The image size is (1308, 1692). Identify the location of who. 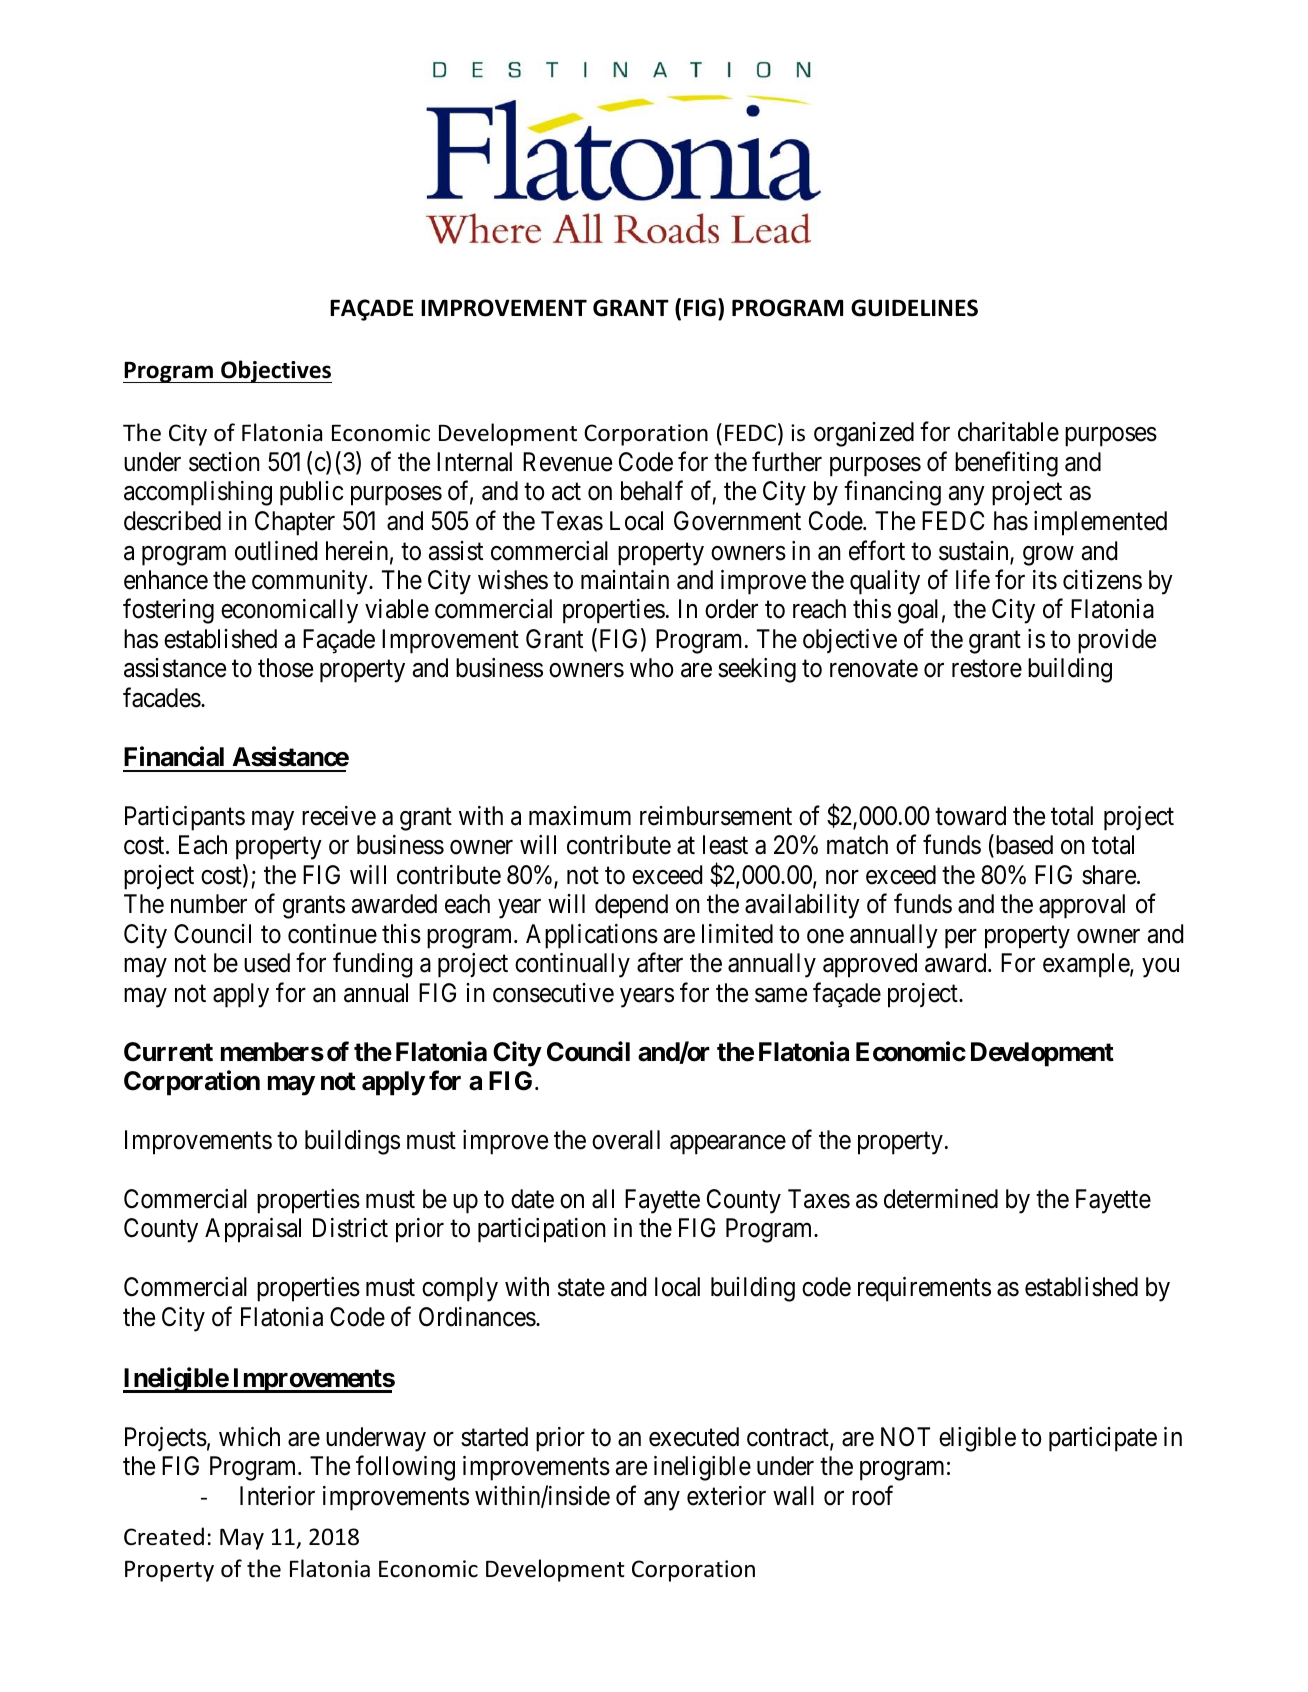
(651, 668).
